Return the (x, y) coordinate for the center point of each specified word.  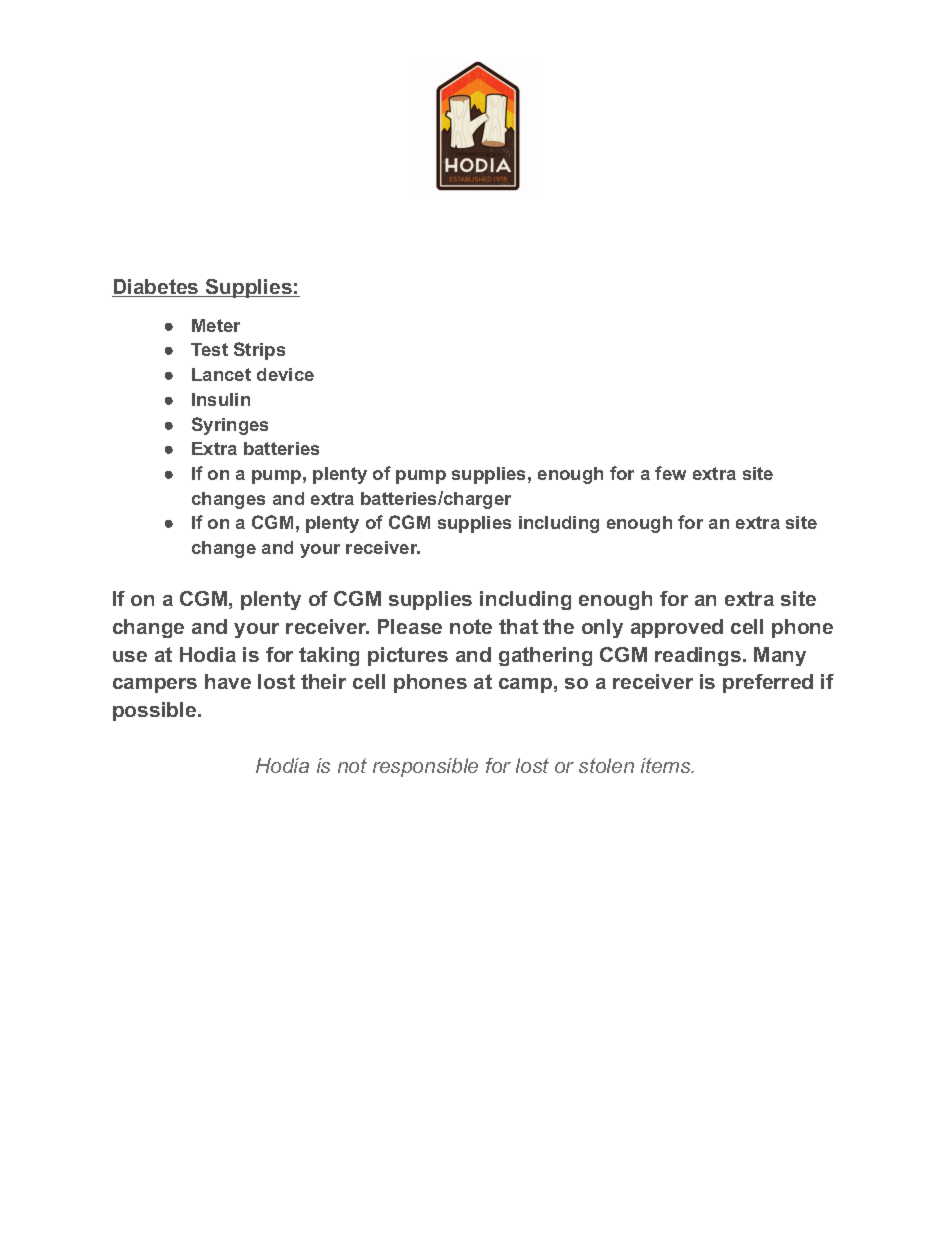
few (670, 473)
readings (698, 656)
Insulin (221, 399)
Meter (216, 325)
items (667, 765)
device (285, 374)
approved (677, 628)
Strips (259, 351)
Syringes (230, 426)
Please (410, 626)
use (130, 656)
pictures (408, 656)
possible (156, 711)
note (471, 626)
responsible (425, 767)
